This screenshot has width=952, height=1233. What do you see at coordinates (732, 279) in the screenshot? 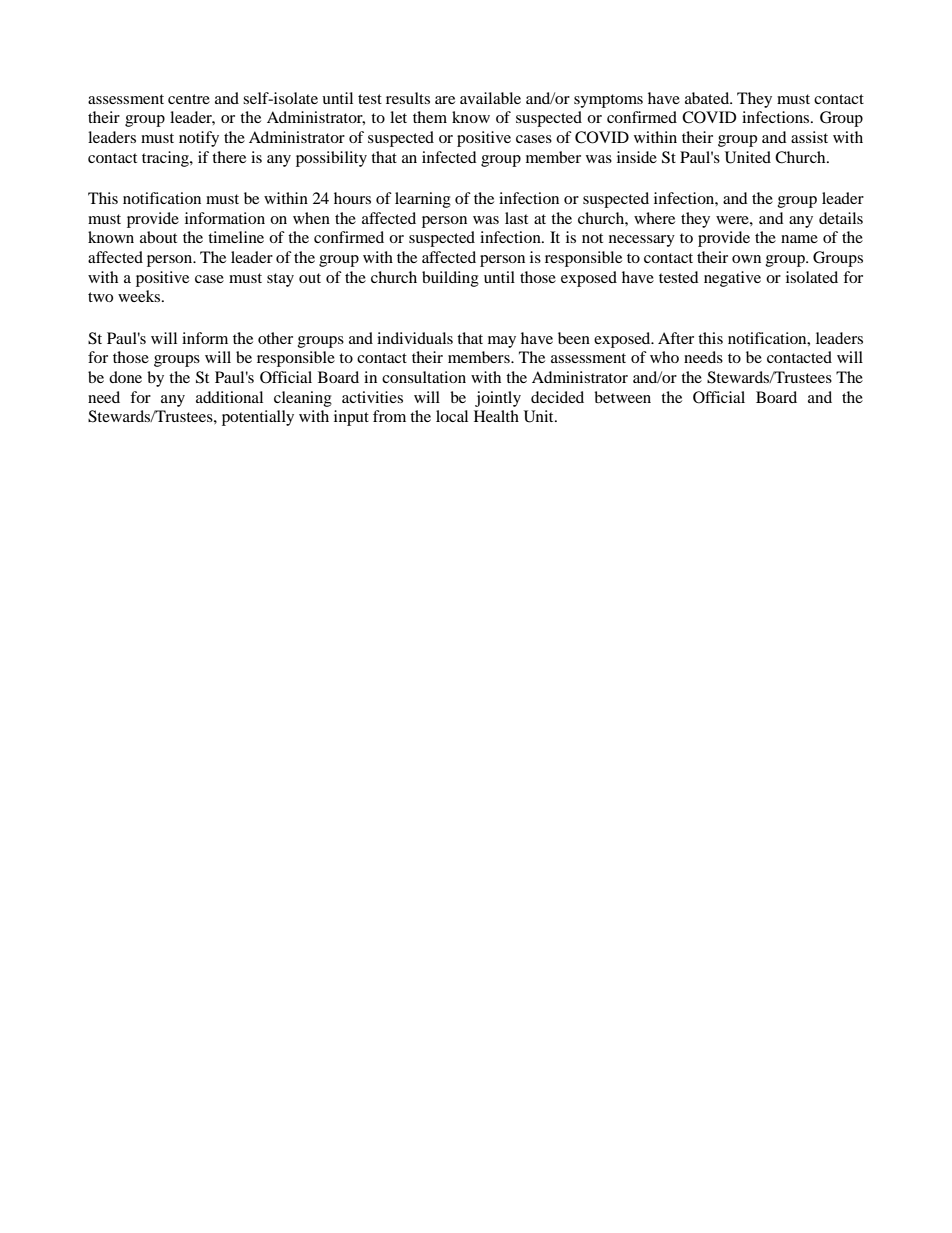
I see `negative` at bounding box center [732, 279].
